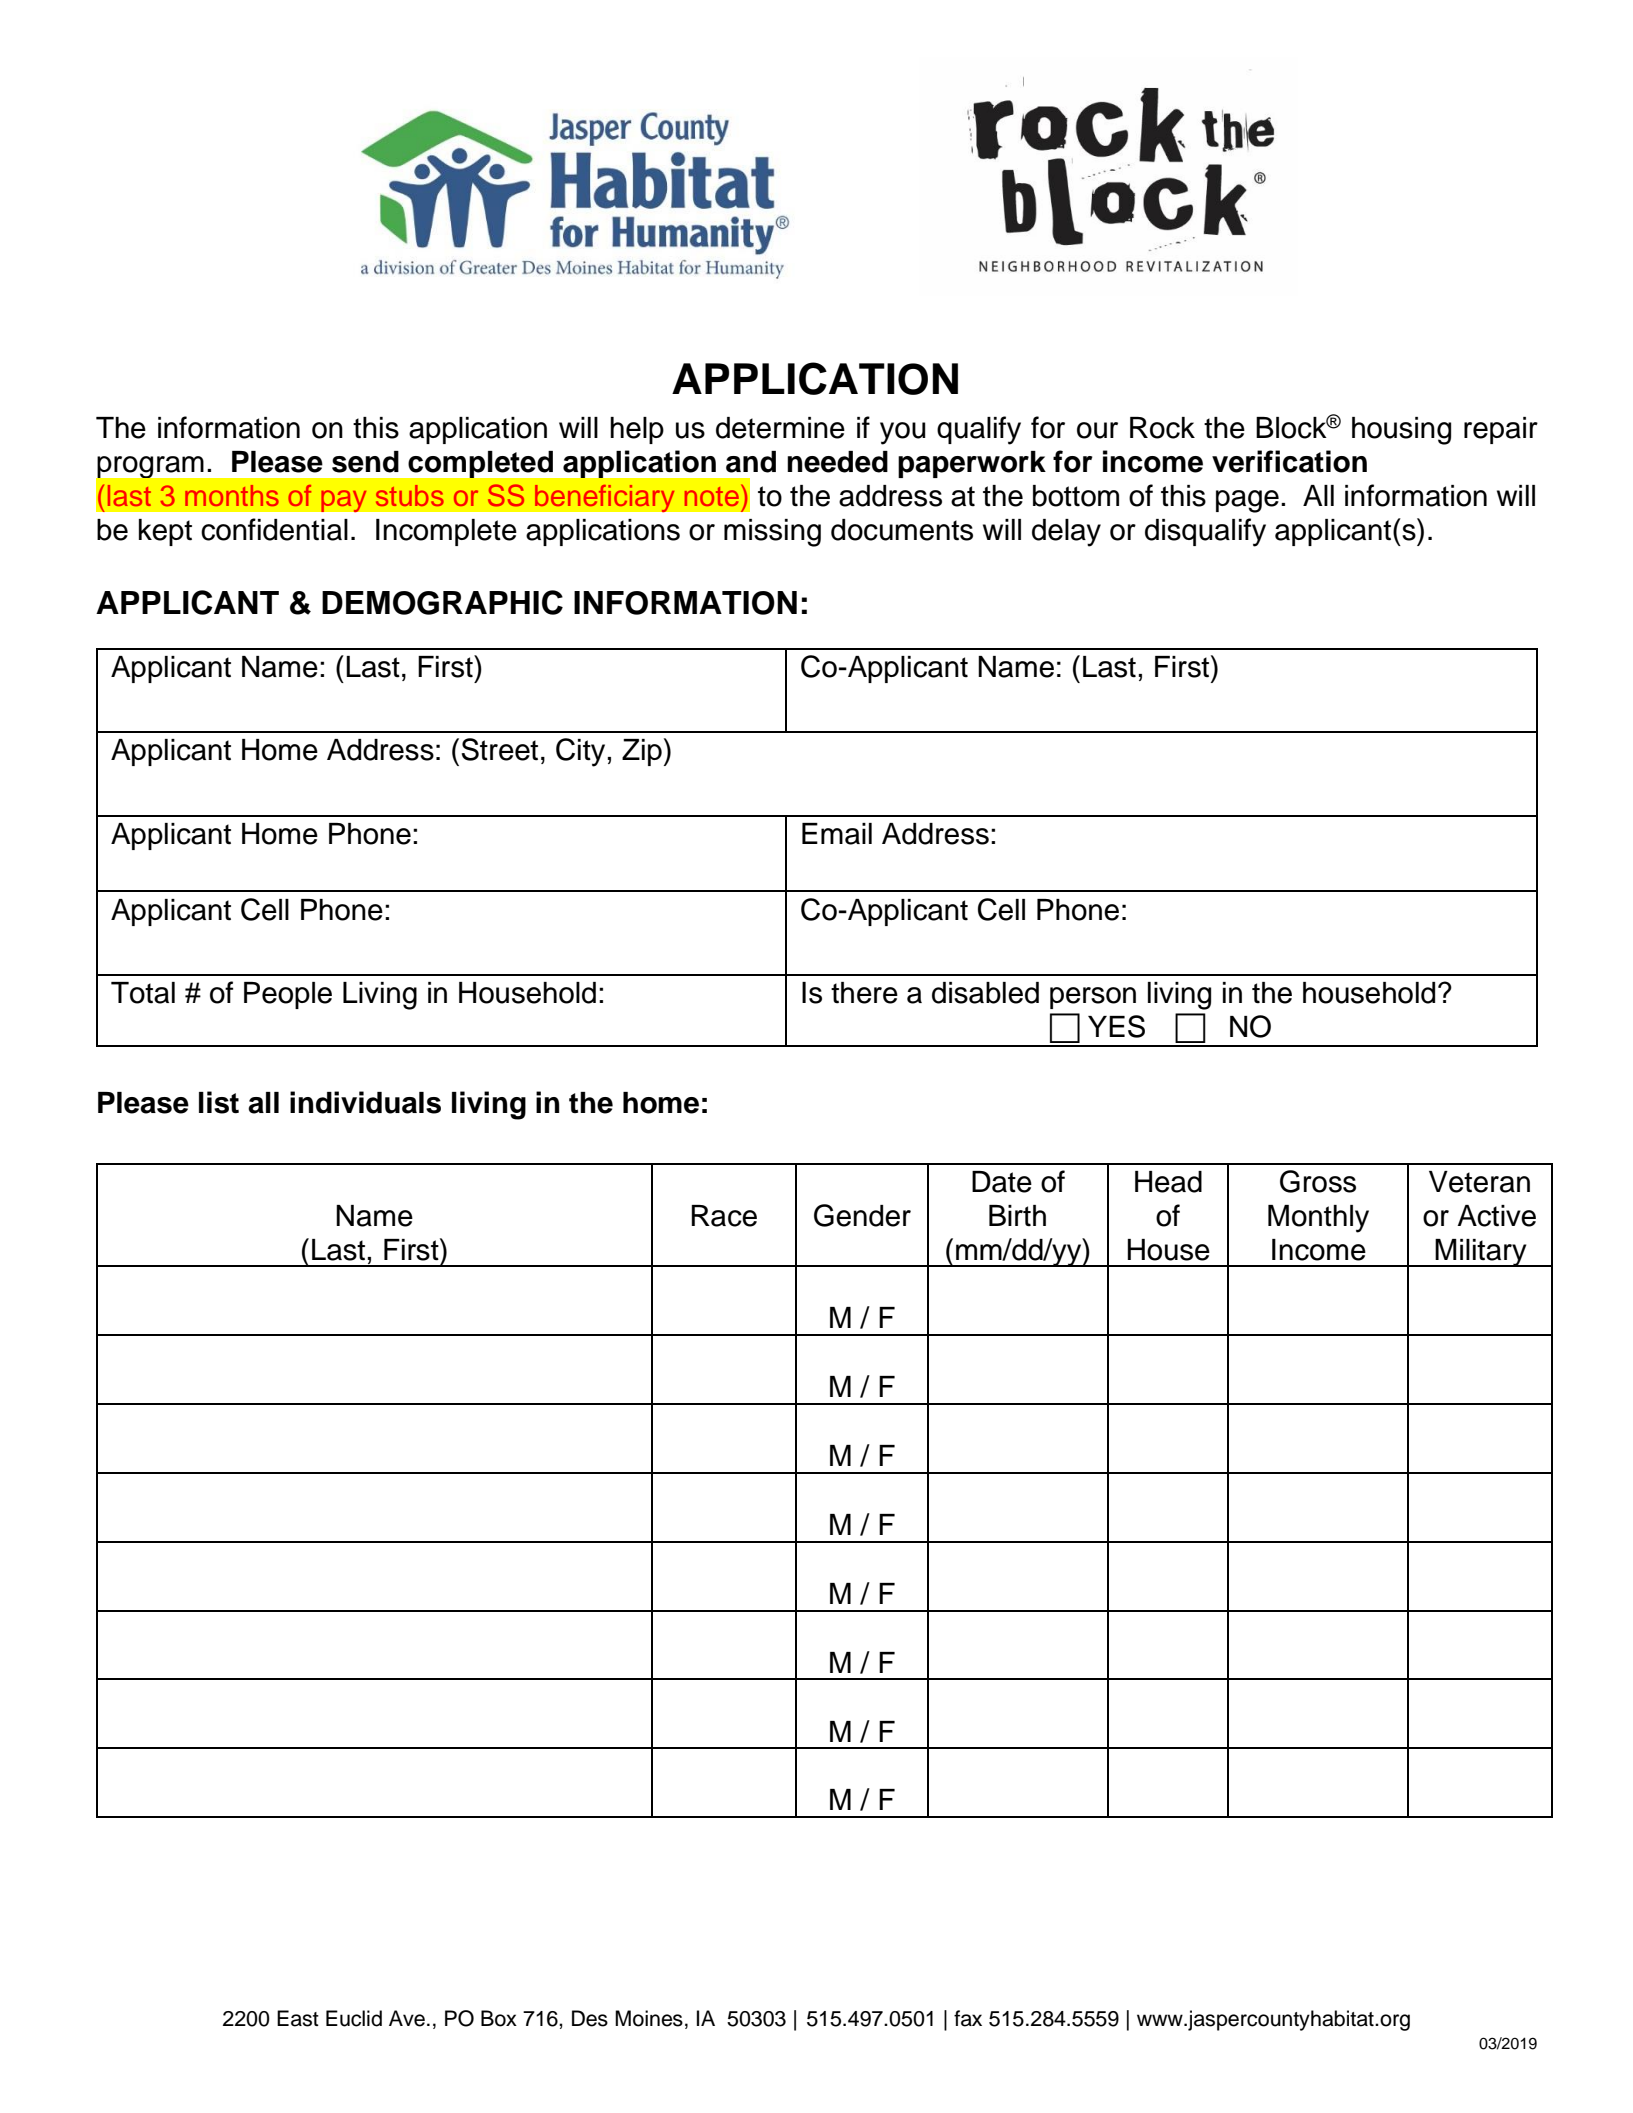  Describe the element at coordinates (354, 2018) in the document. I see `Euclid` at that location.
